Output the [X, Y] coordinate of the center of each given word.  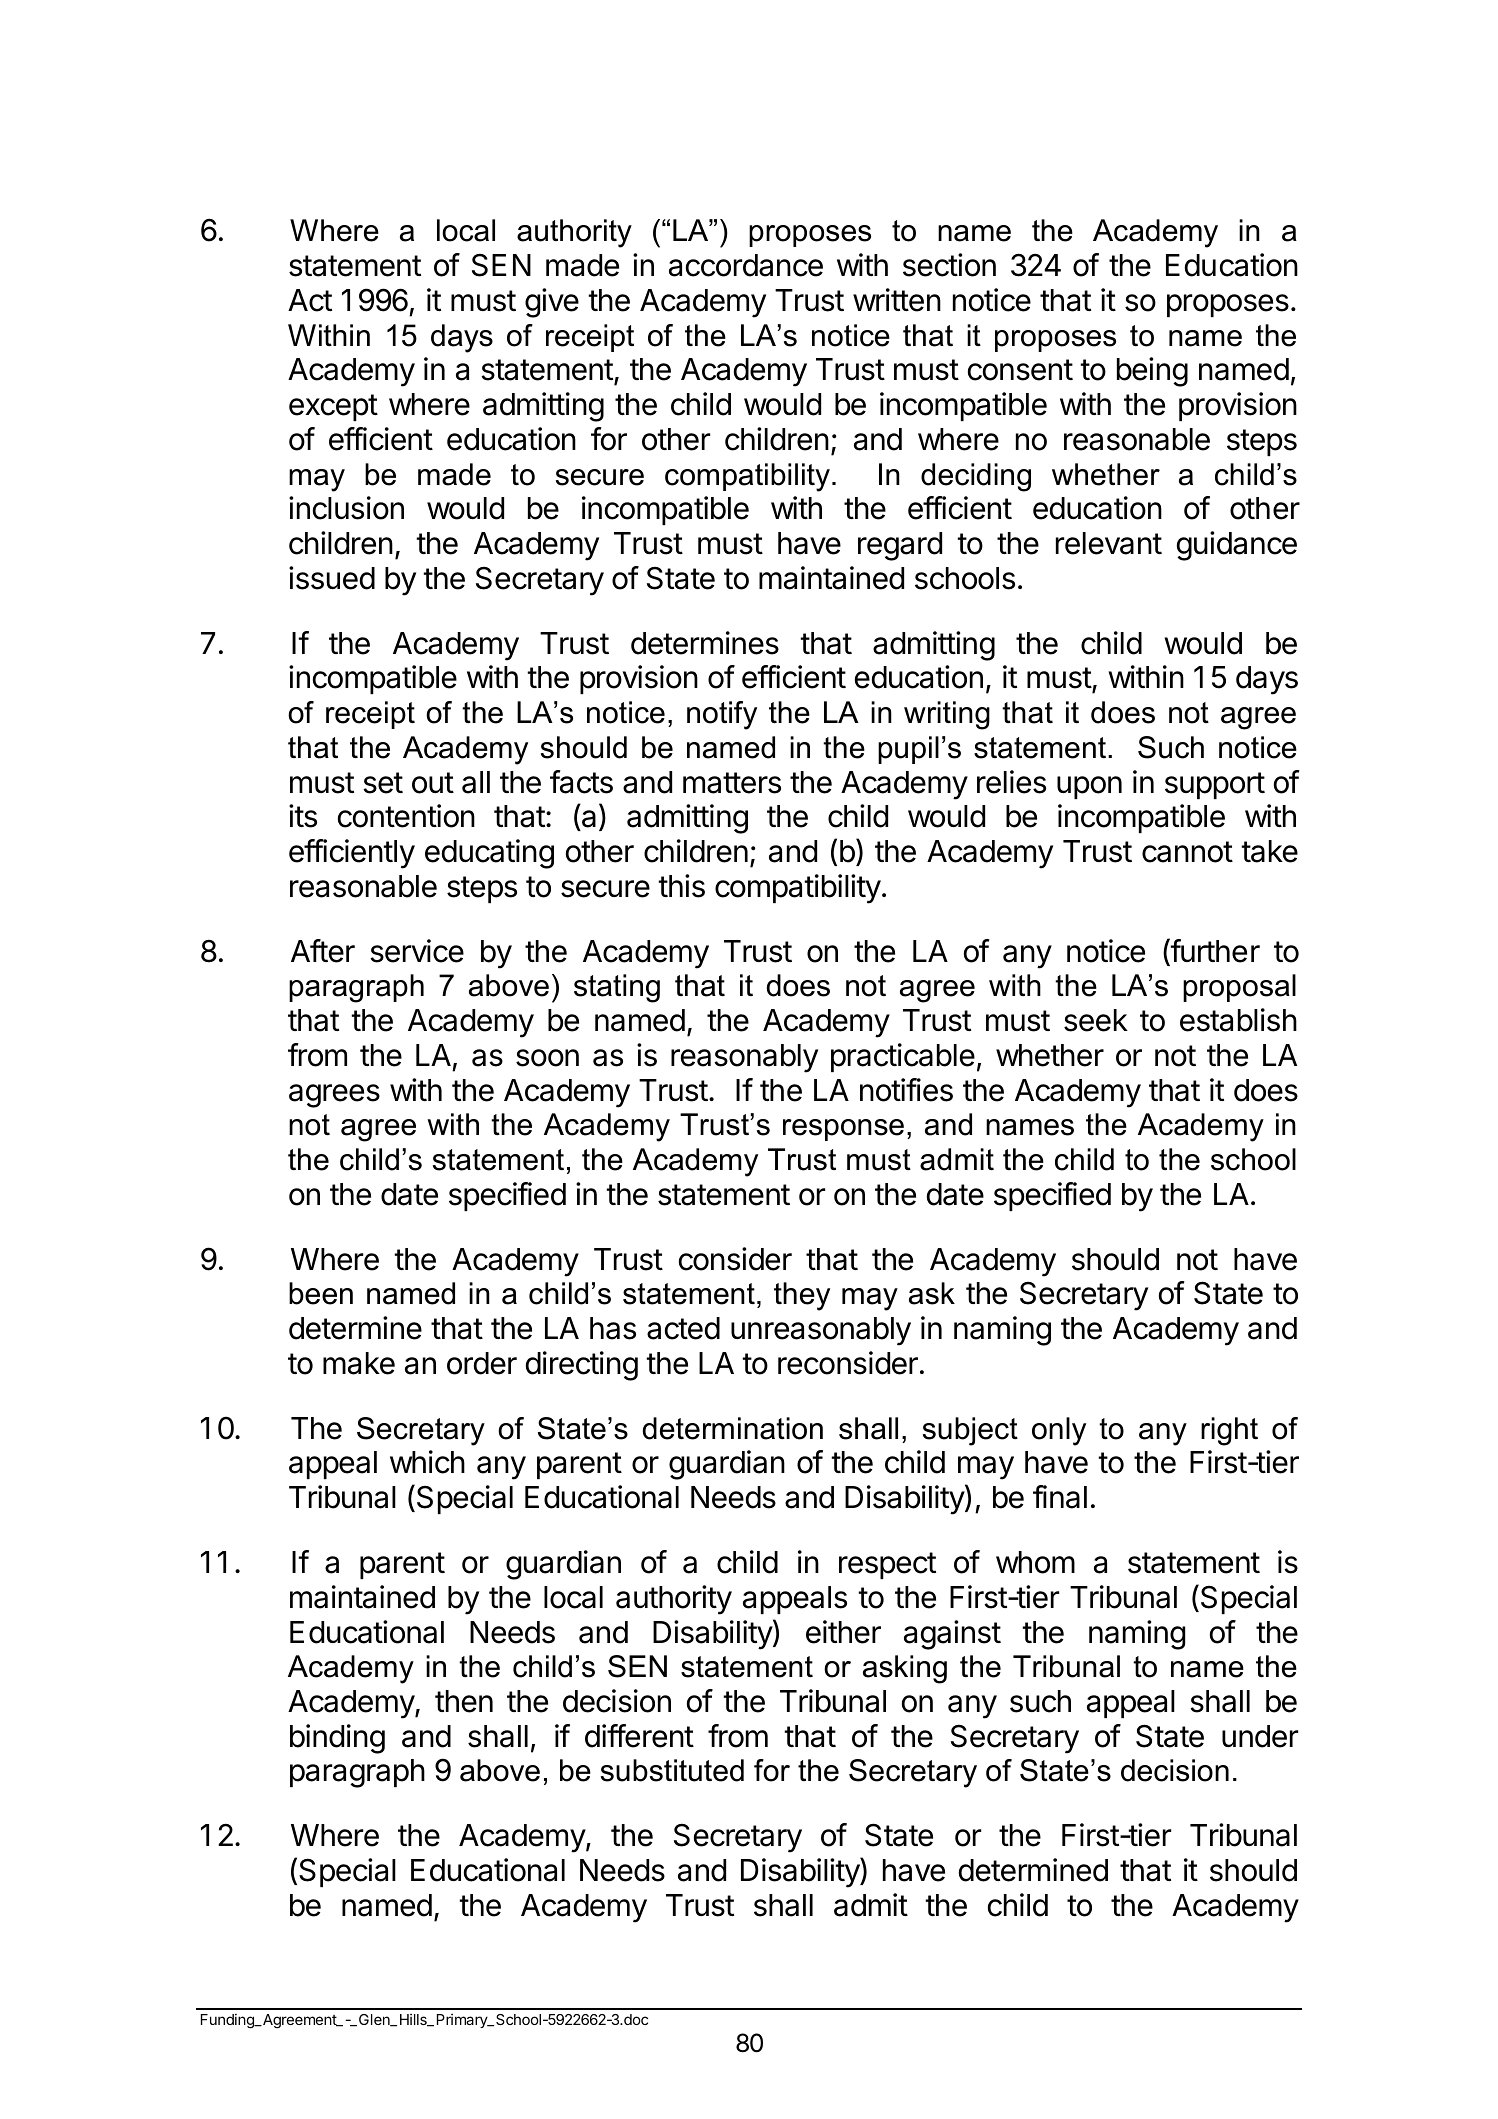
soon [547, 1058]
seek [1096, 1020]
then [464, 1701]
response [843, 1130]
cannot [1187, 852]
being [1152, 372]
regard [900, 546]
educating [489, 854]
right [1229, 1431]
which [427, 1462]
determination [733, 1428]
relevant [1109, 543]
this [681, 886]
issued [332, 578]
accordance [746, 265]
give [552, 303]
